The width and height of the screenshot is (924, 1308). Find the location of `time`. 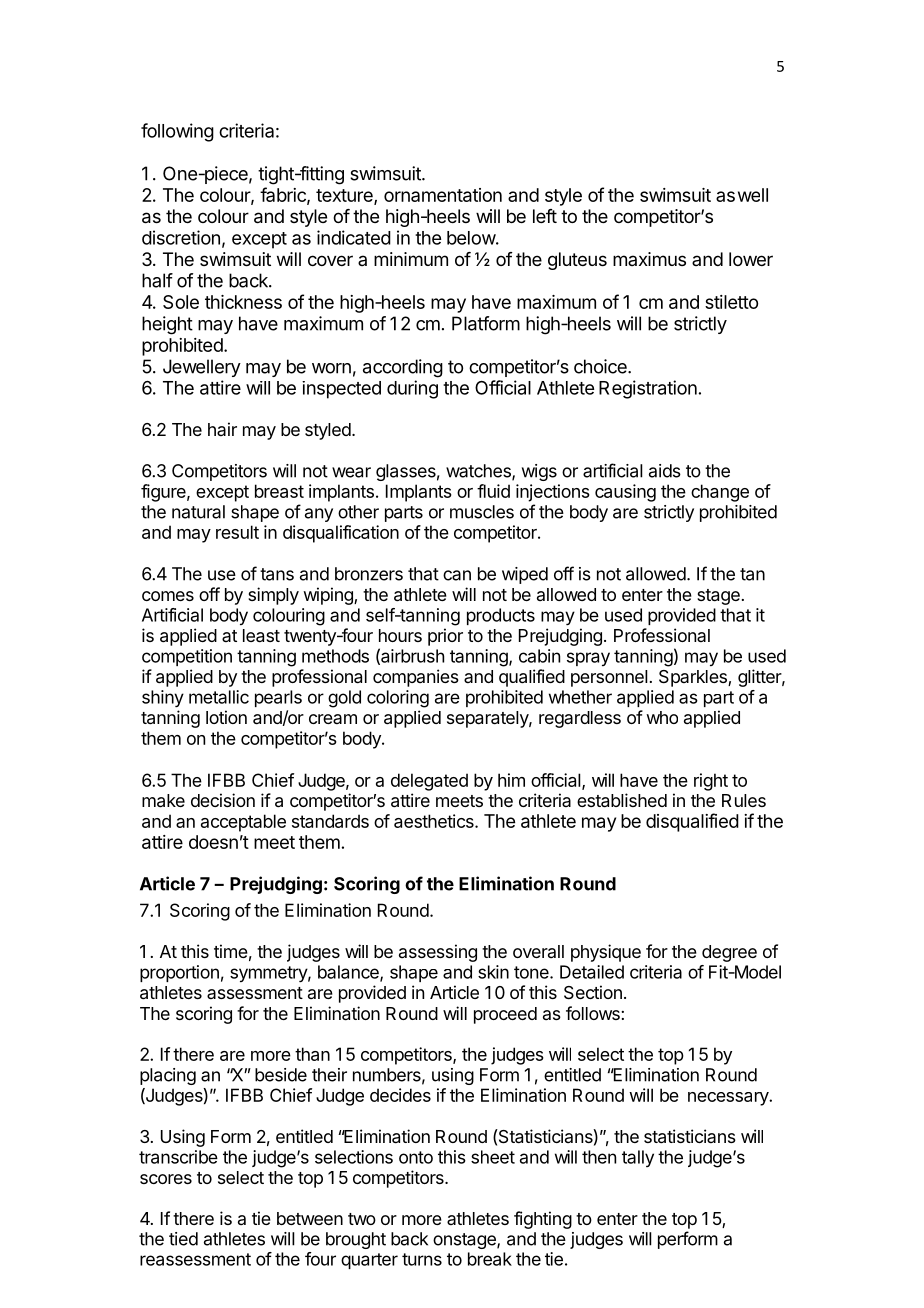

time is located at coordinates (231, 951).
